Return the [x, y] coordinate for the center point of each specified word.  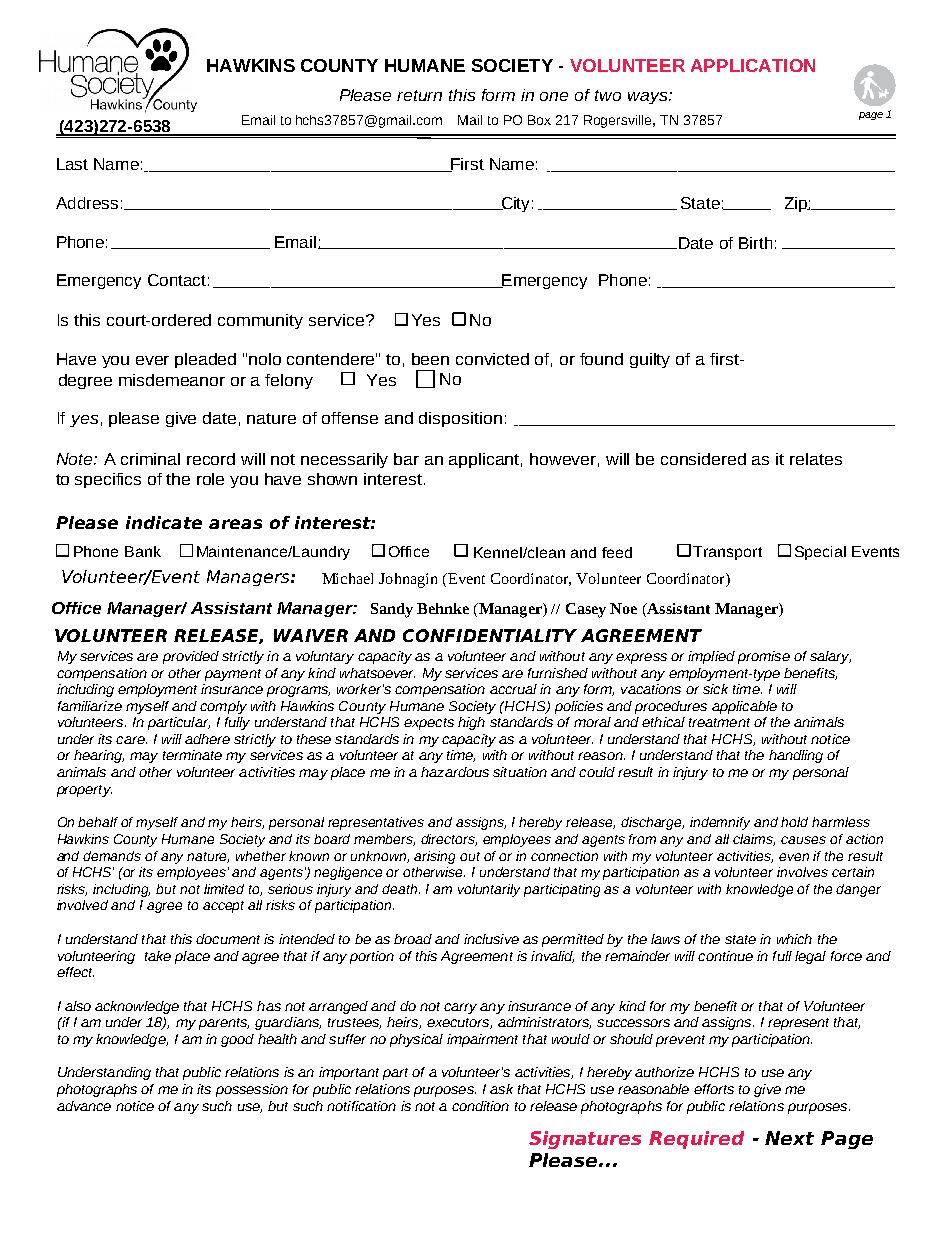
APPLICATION [753, 65]
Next [789, 1138]
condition [480, 1106]
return [419, 95]
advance [84, 1106]
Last [72, 164]
